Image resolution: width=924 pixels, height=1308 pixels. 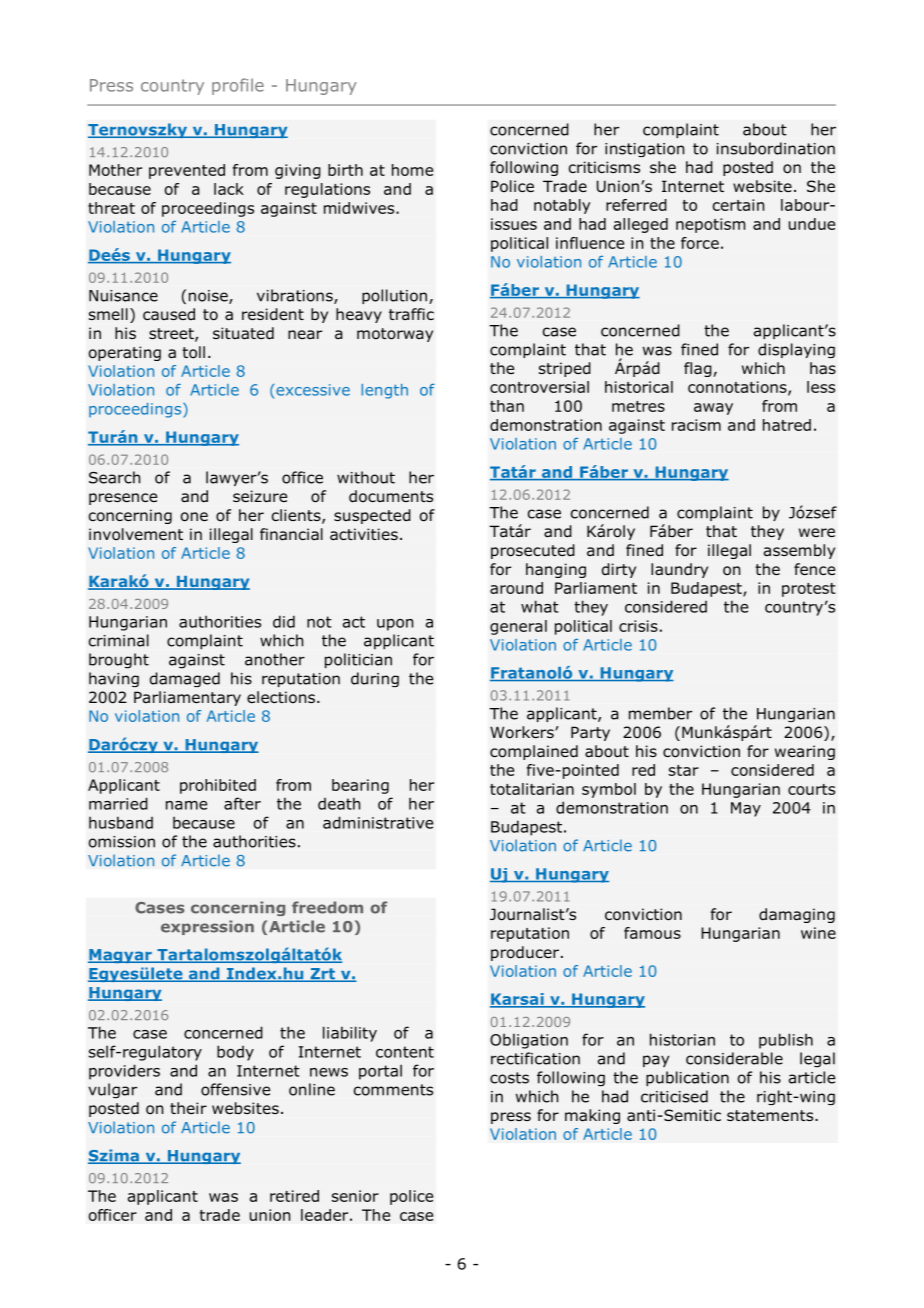 What do you see at coordinates (391, 496) in the image?
I see `documents` at bounding box center [391, 496].
